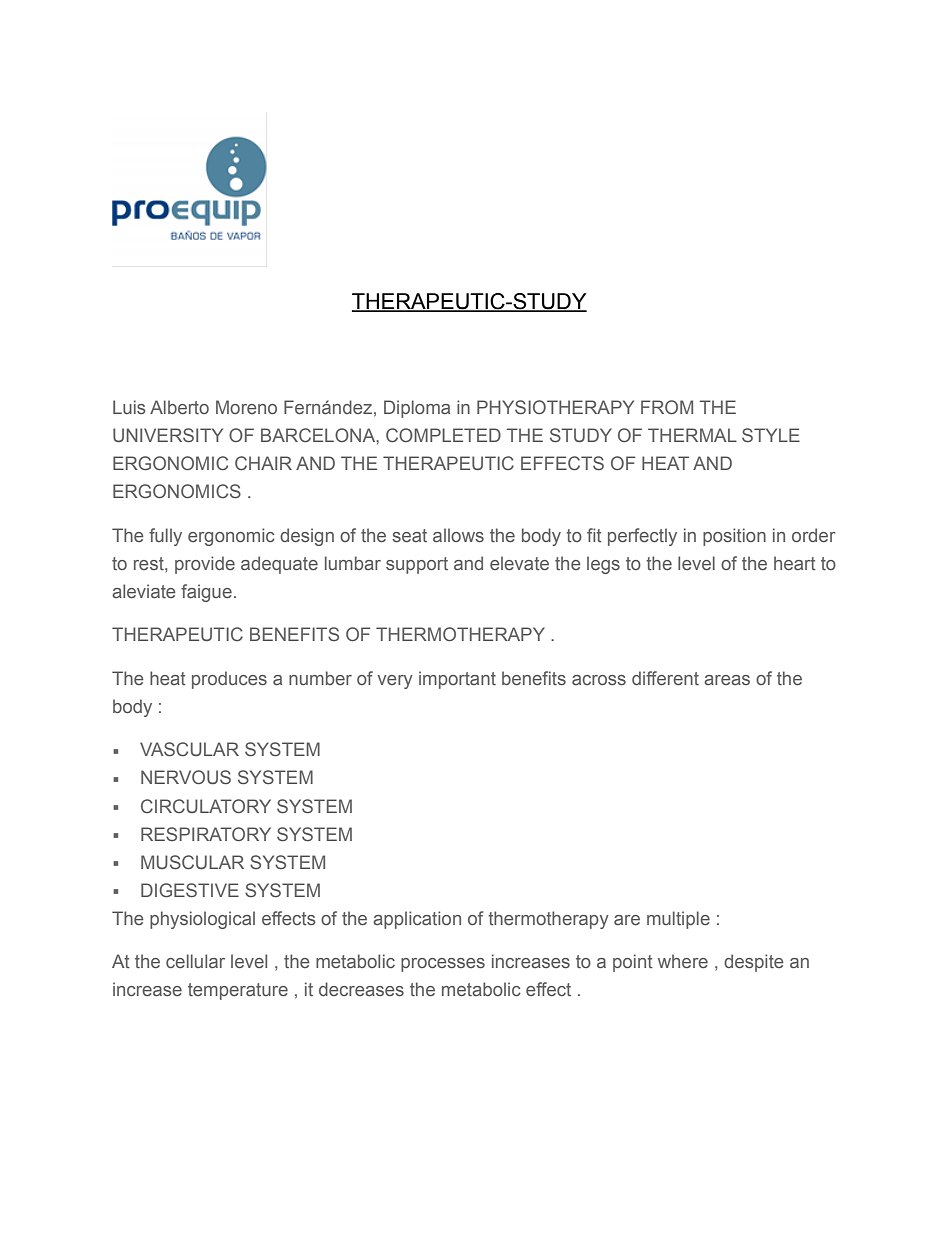  What do you see at coordinates (195, 961) in the page?
I see `cellular` at bounding box center [195, 961].
